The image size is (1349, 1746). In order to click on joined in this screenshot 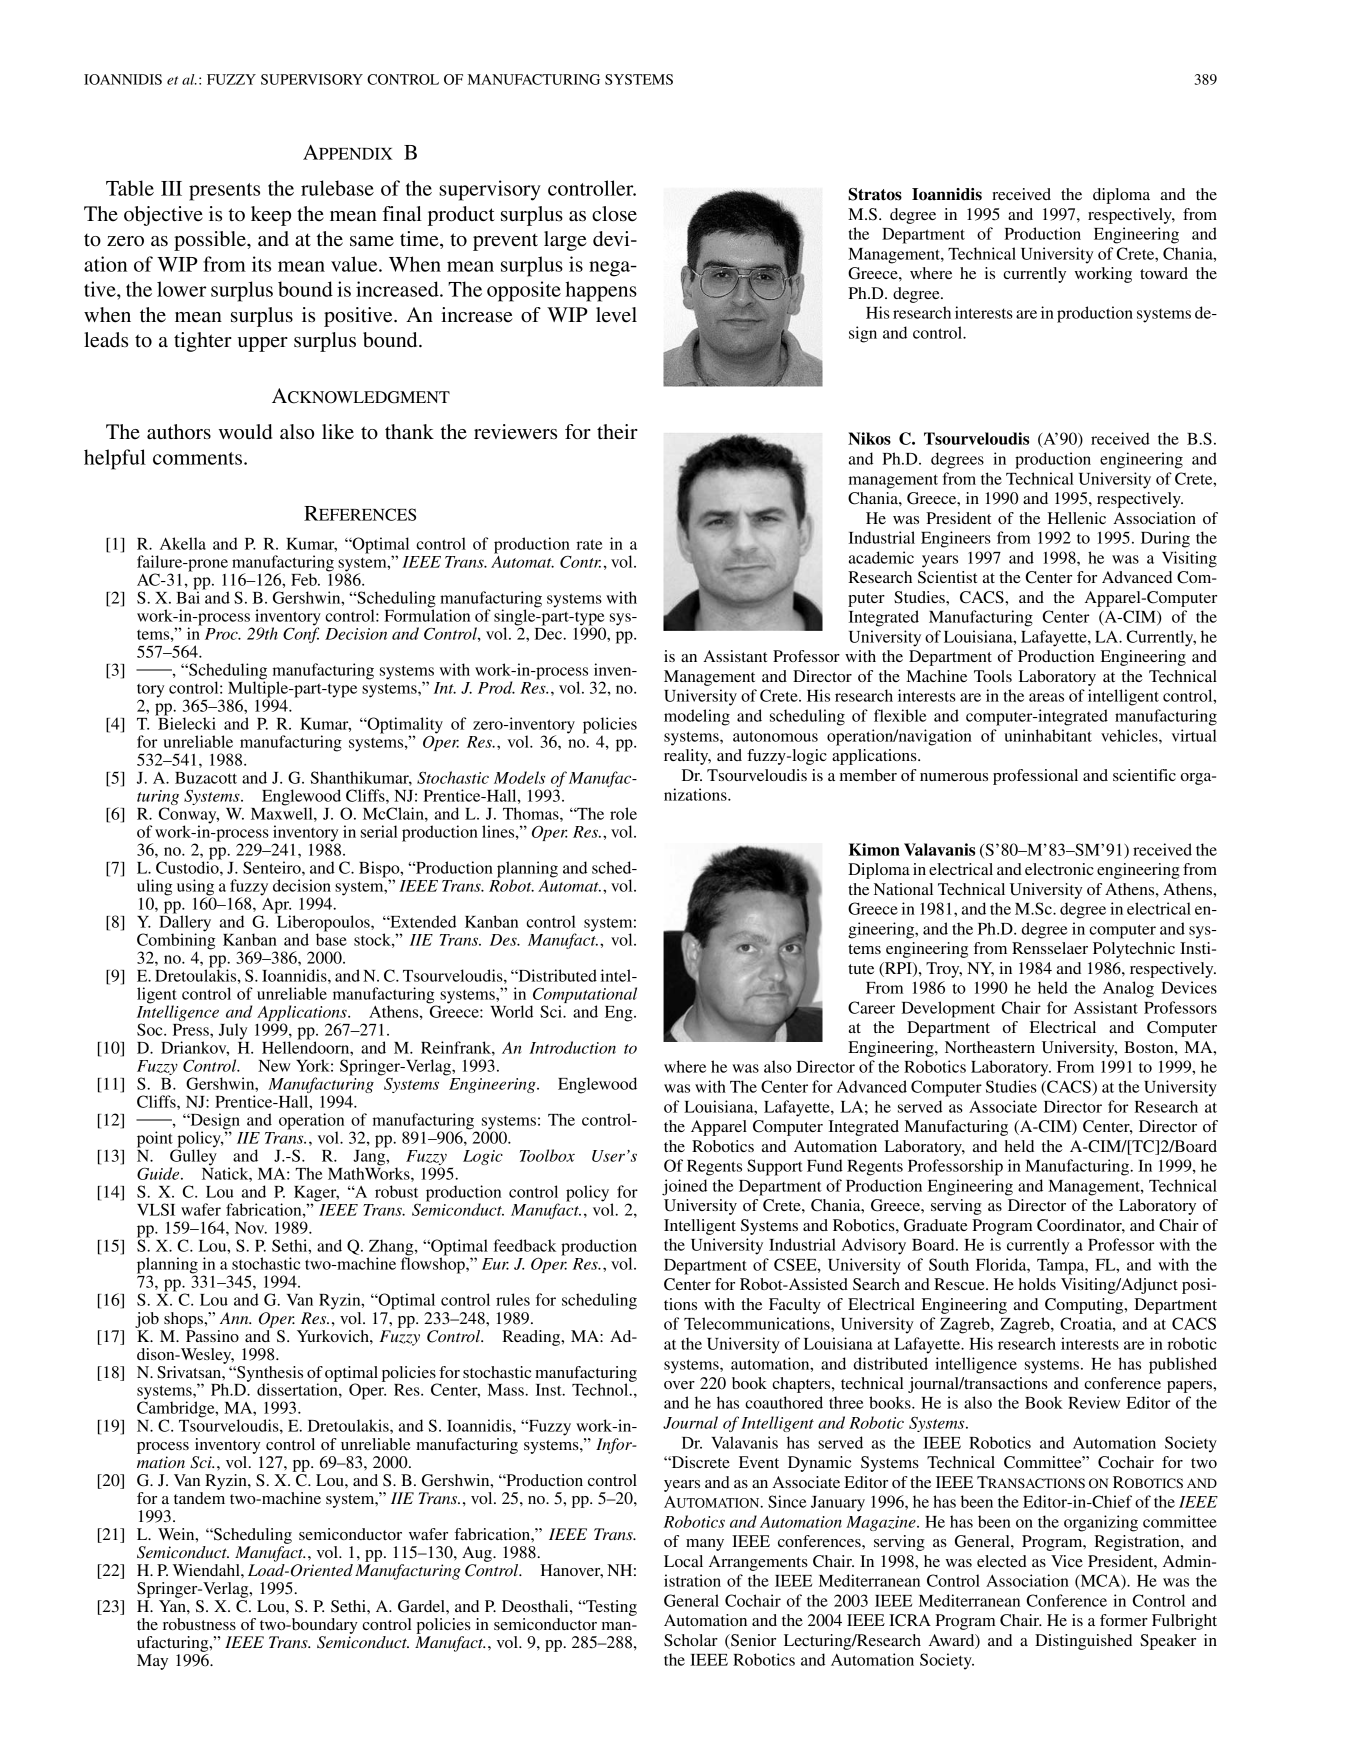, I will do `click(684, 1187)`.
